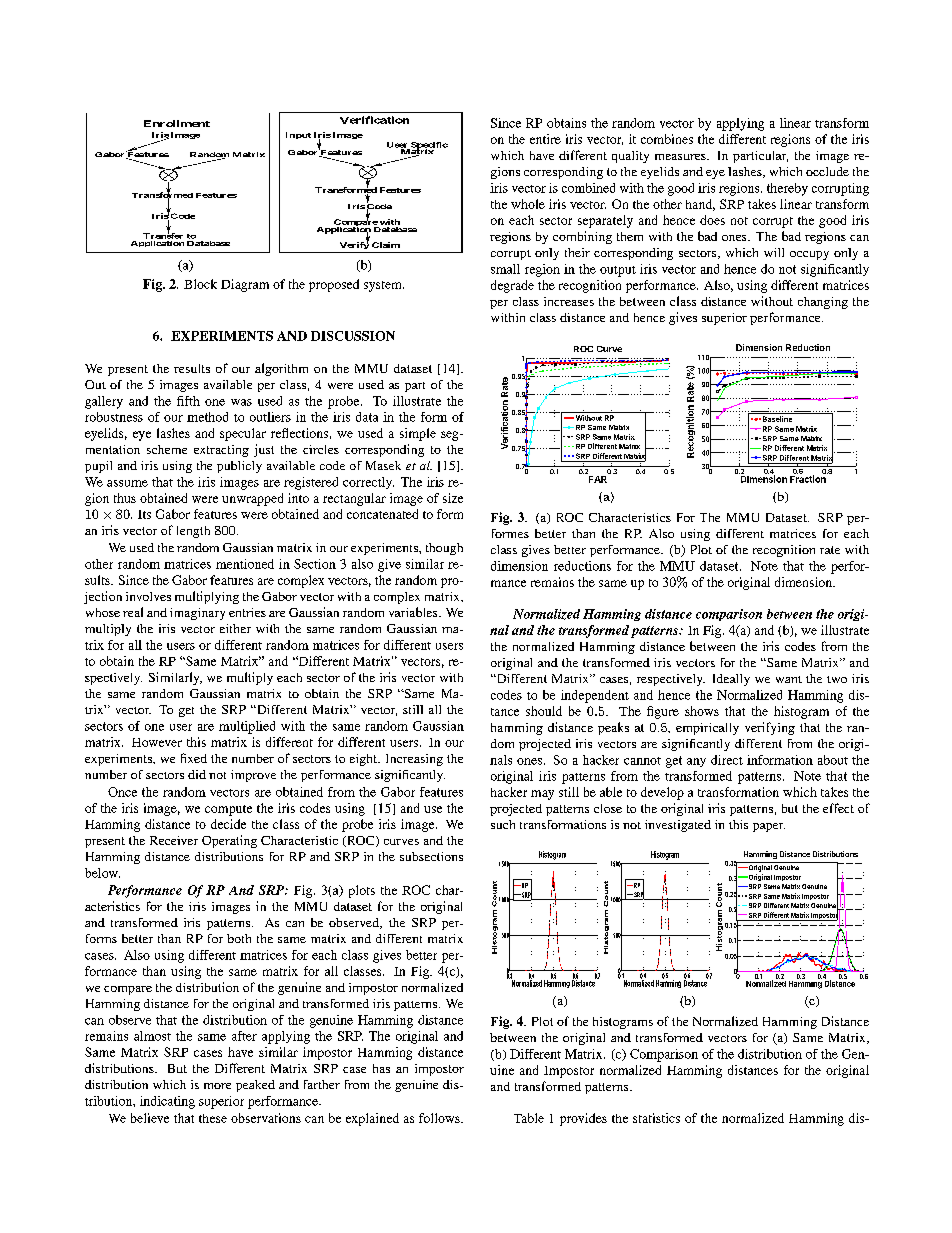 Image resolution: width=952 pixels, height=1233 pixels. I want to click on entire, so click(545, 139).
